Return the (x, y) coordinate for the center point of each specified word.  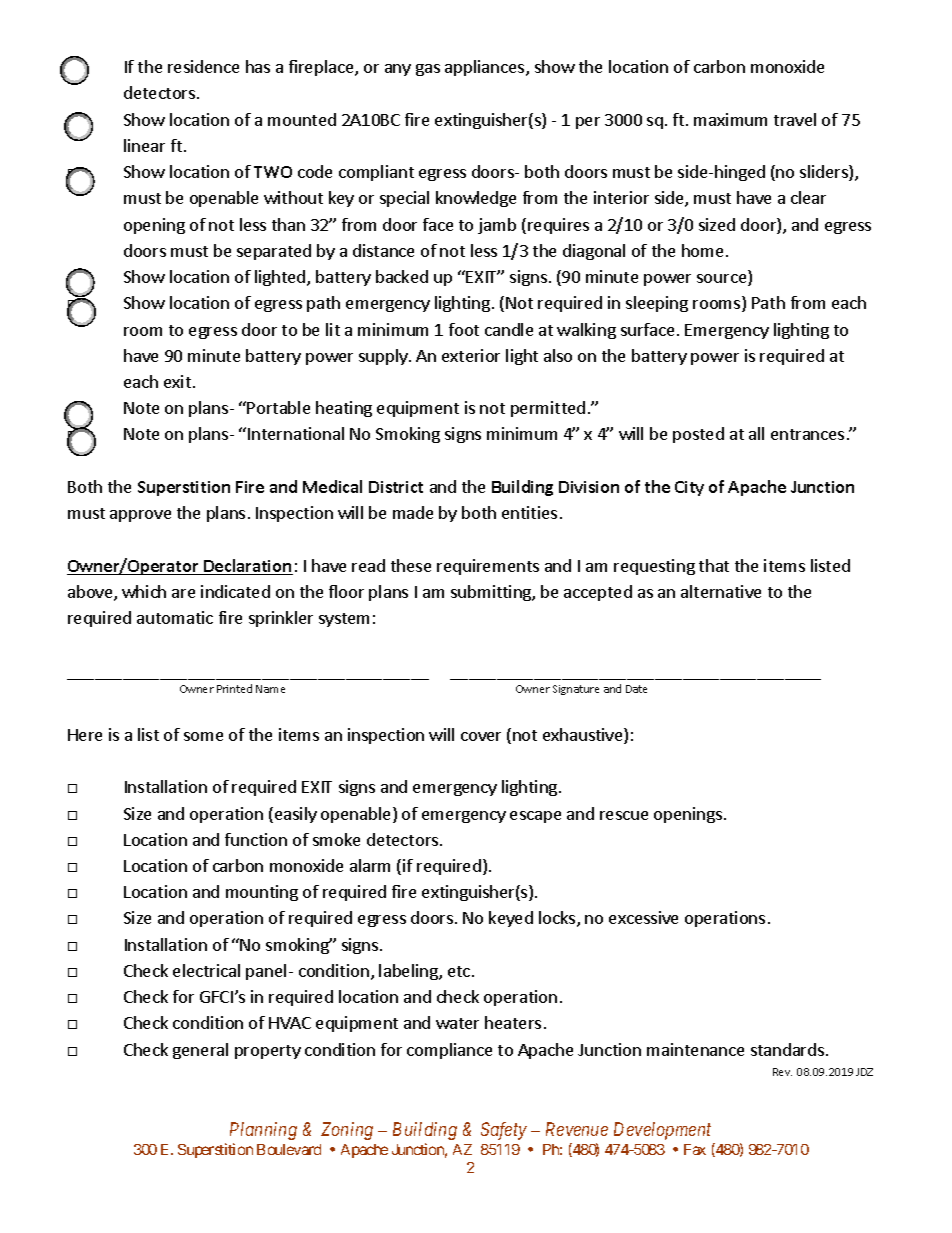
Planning (263, 1131)
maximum (730, 119)
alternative (721, 591)
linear (144, 145)
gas (428, 70)
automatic (175, 617)
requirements (488, 567)
